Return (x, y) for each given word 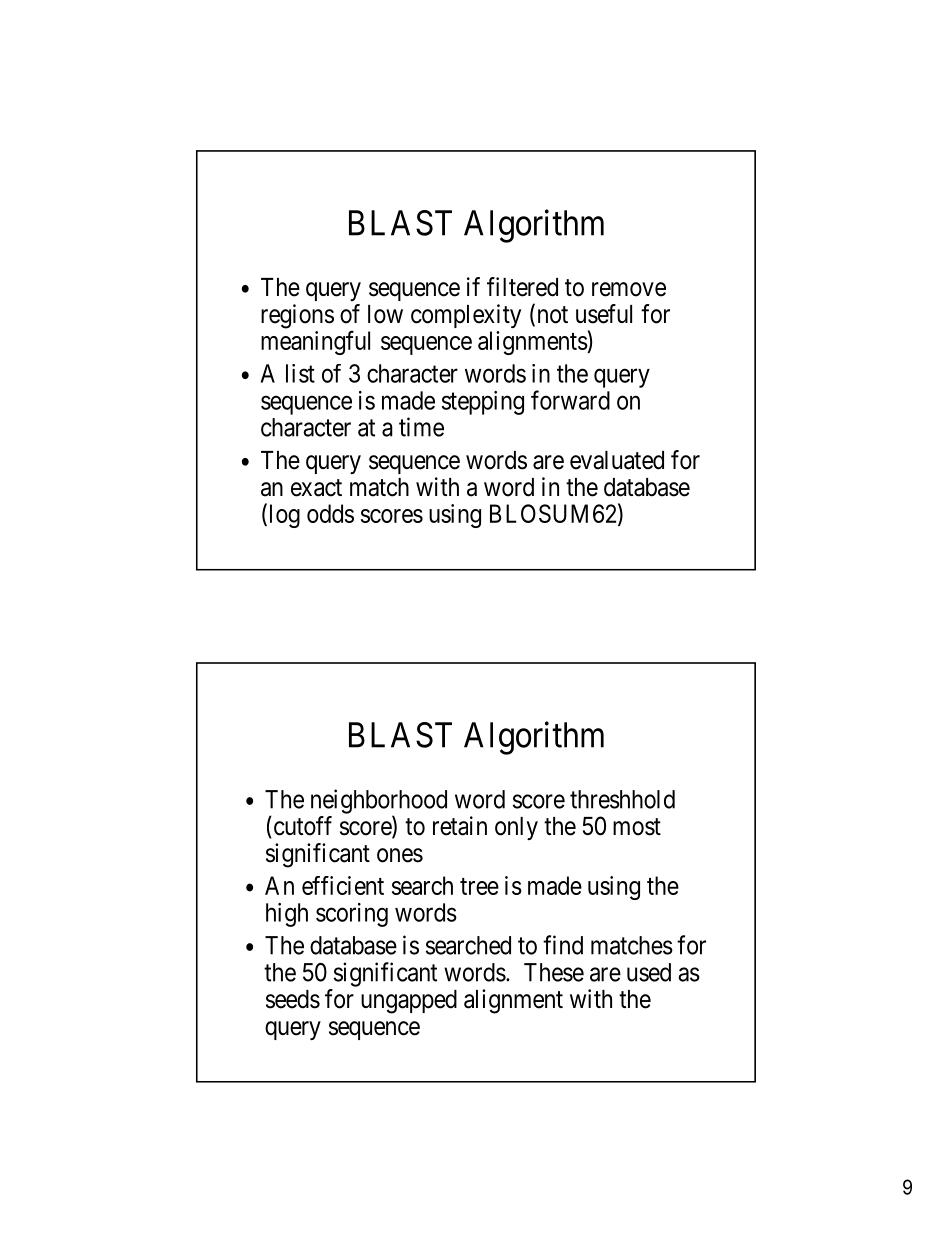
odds (330, 513)
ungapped (409, 1002)
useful (604, 314)
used (649, 972)
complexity (466, 316)
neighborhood (379, 802)
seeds (293, 999)
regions (297, 316)
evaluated (617, 460)
